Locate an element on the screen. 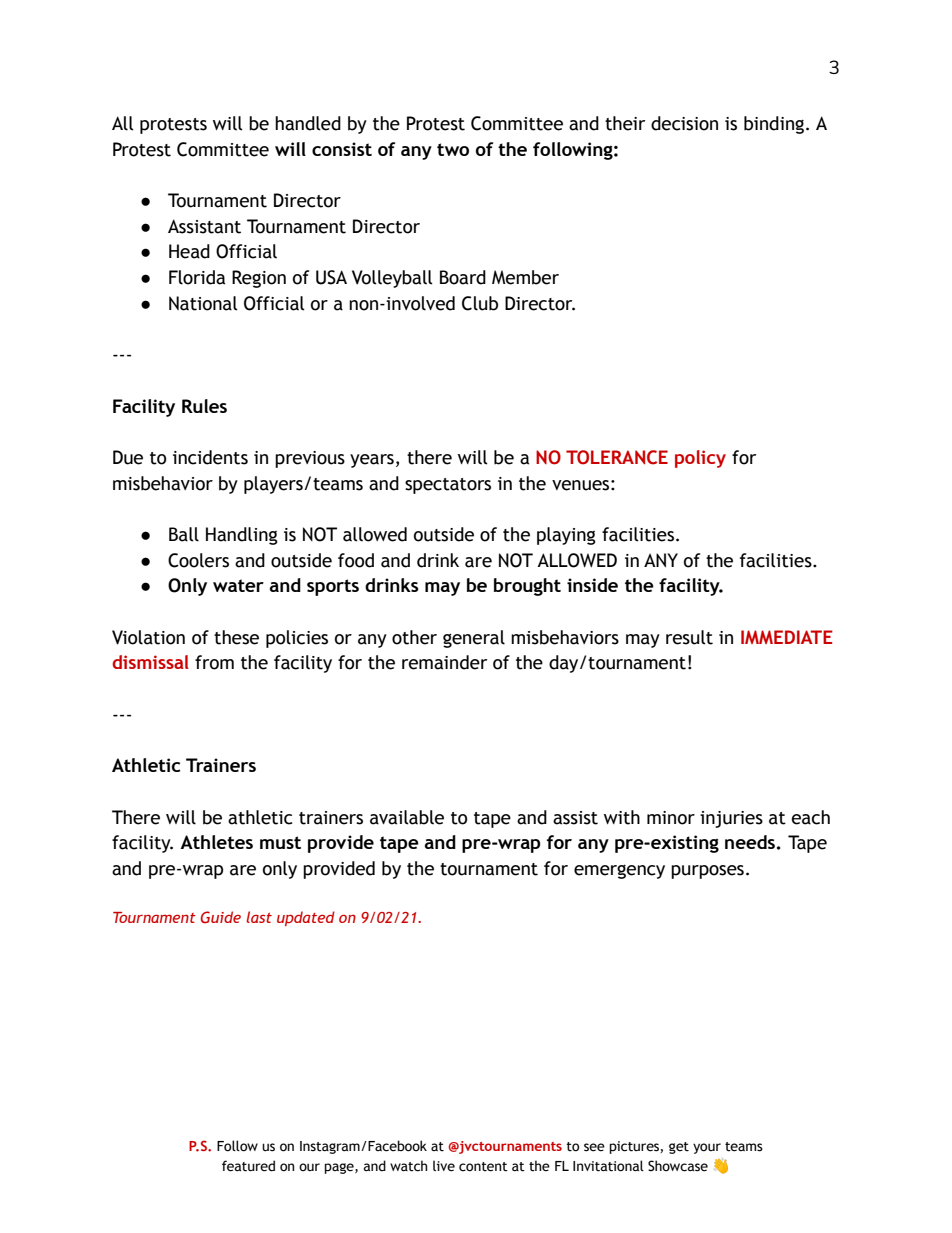 The image size is (952, 1233). policy is located at coordinates (700, 459).
